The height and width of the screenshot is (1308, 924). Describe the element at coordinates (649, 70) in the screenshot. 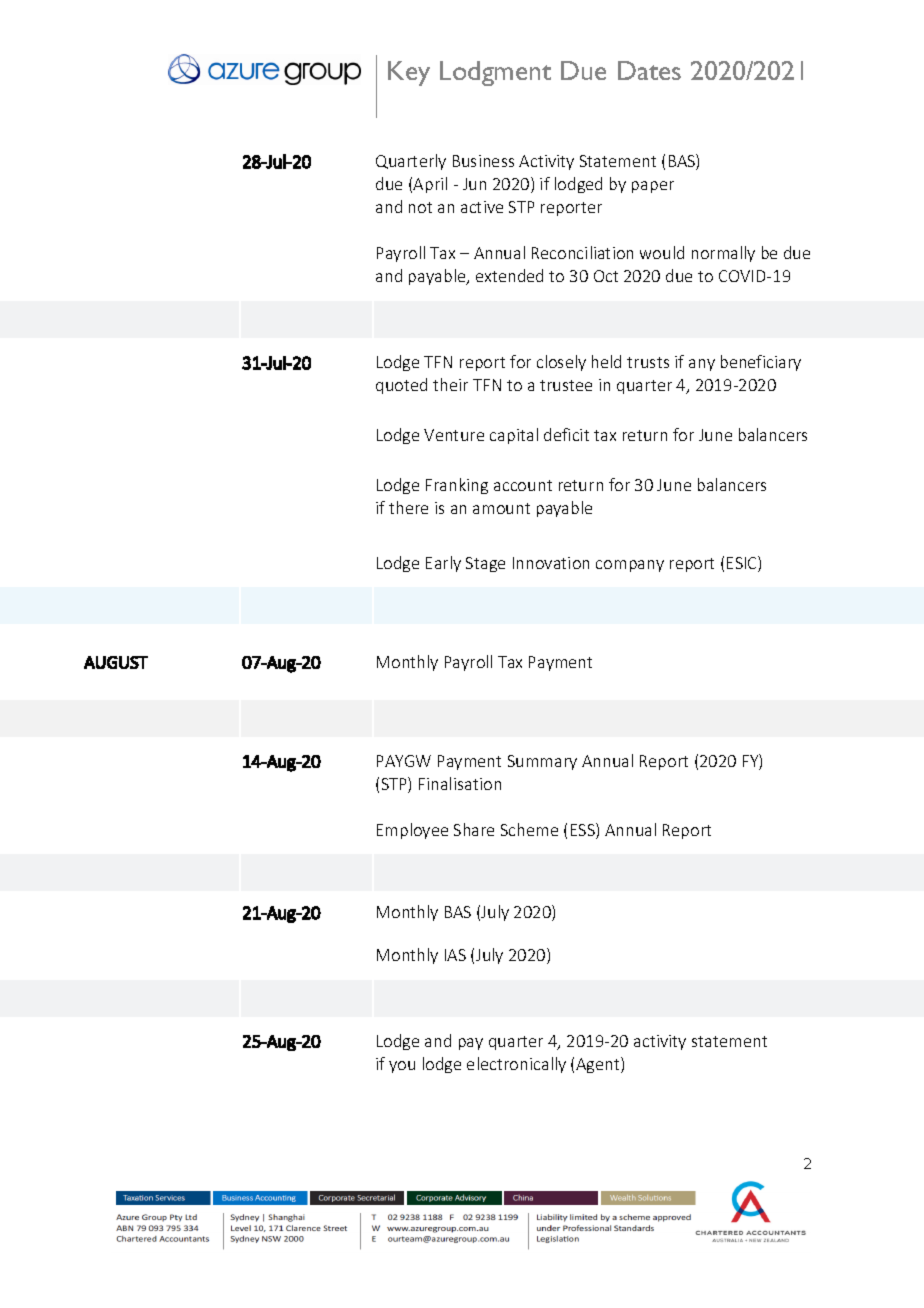

I see `Dates` at that location.
